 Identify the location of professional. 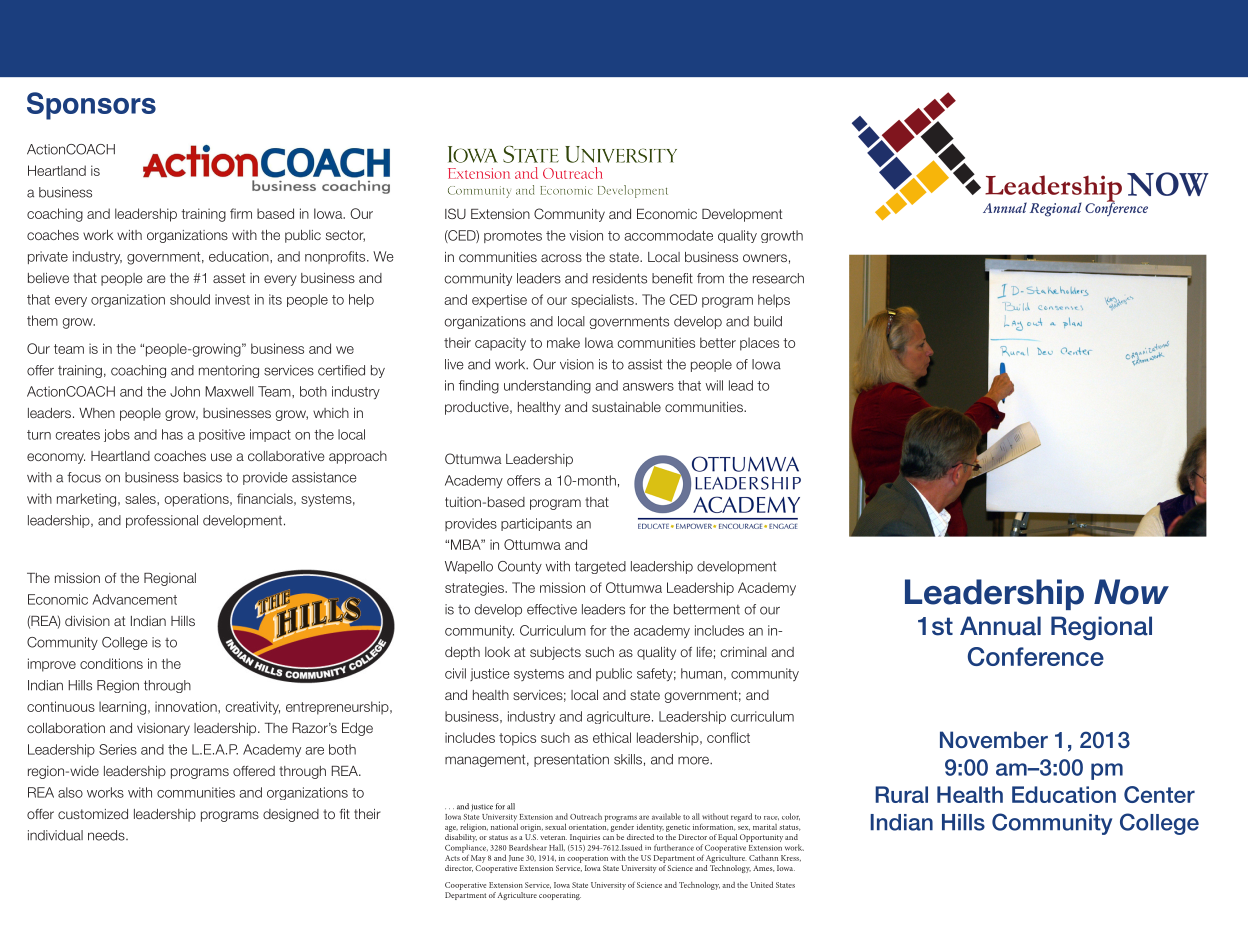
(162, 521).
